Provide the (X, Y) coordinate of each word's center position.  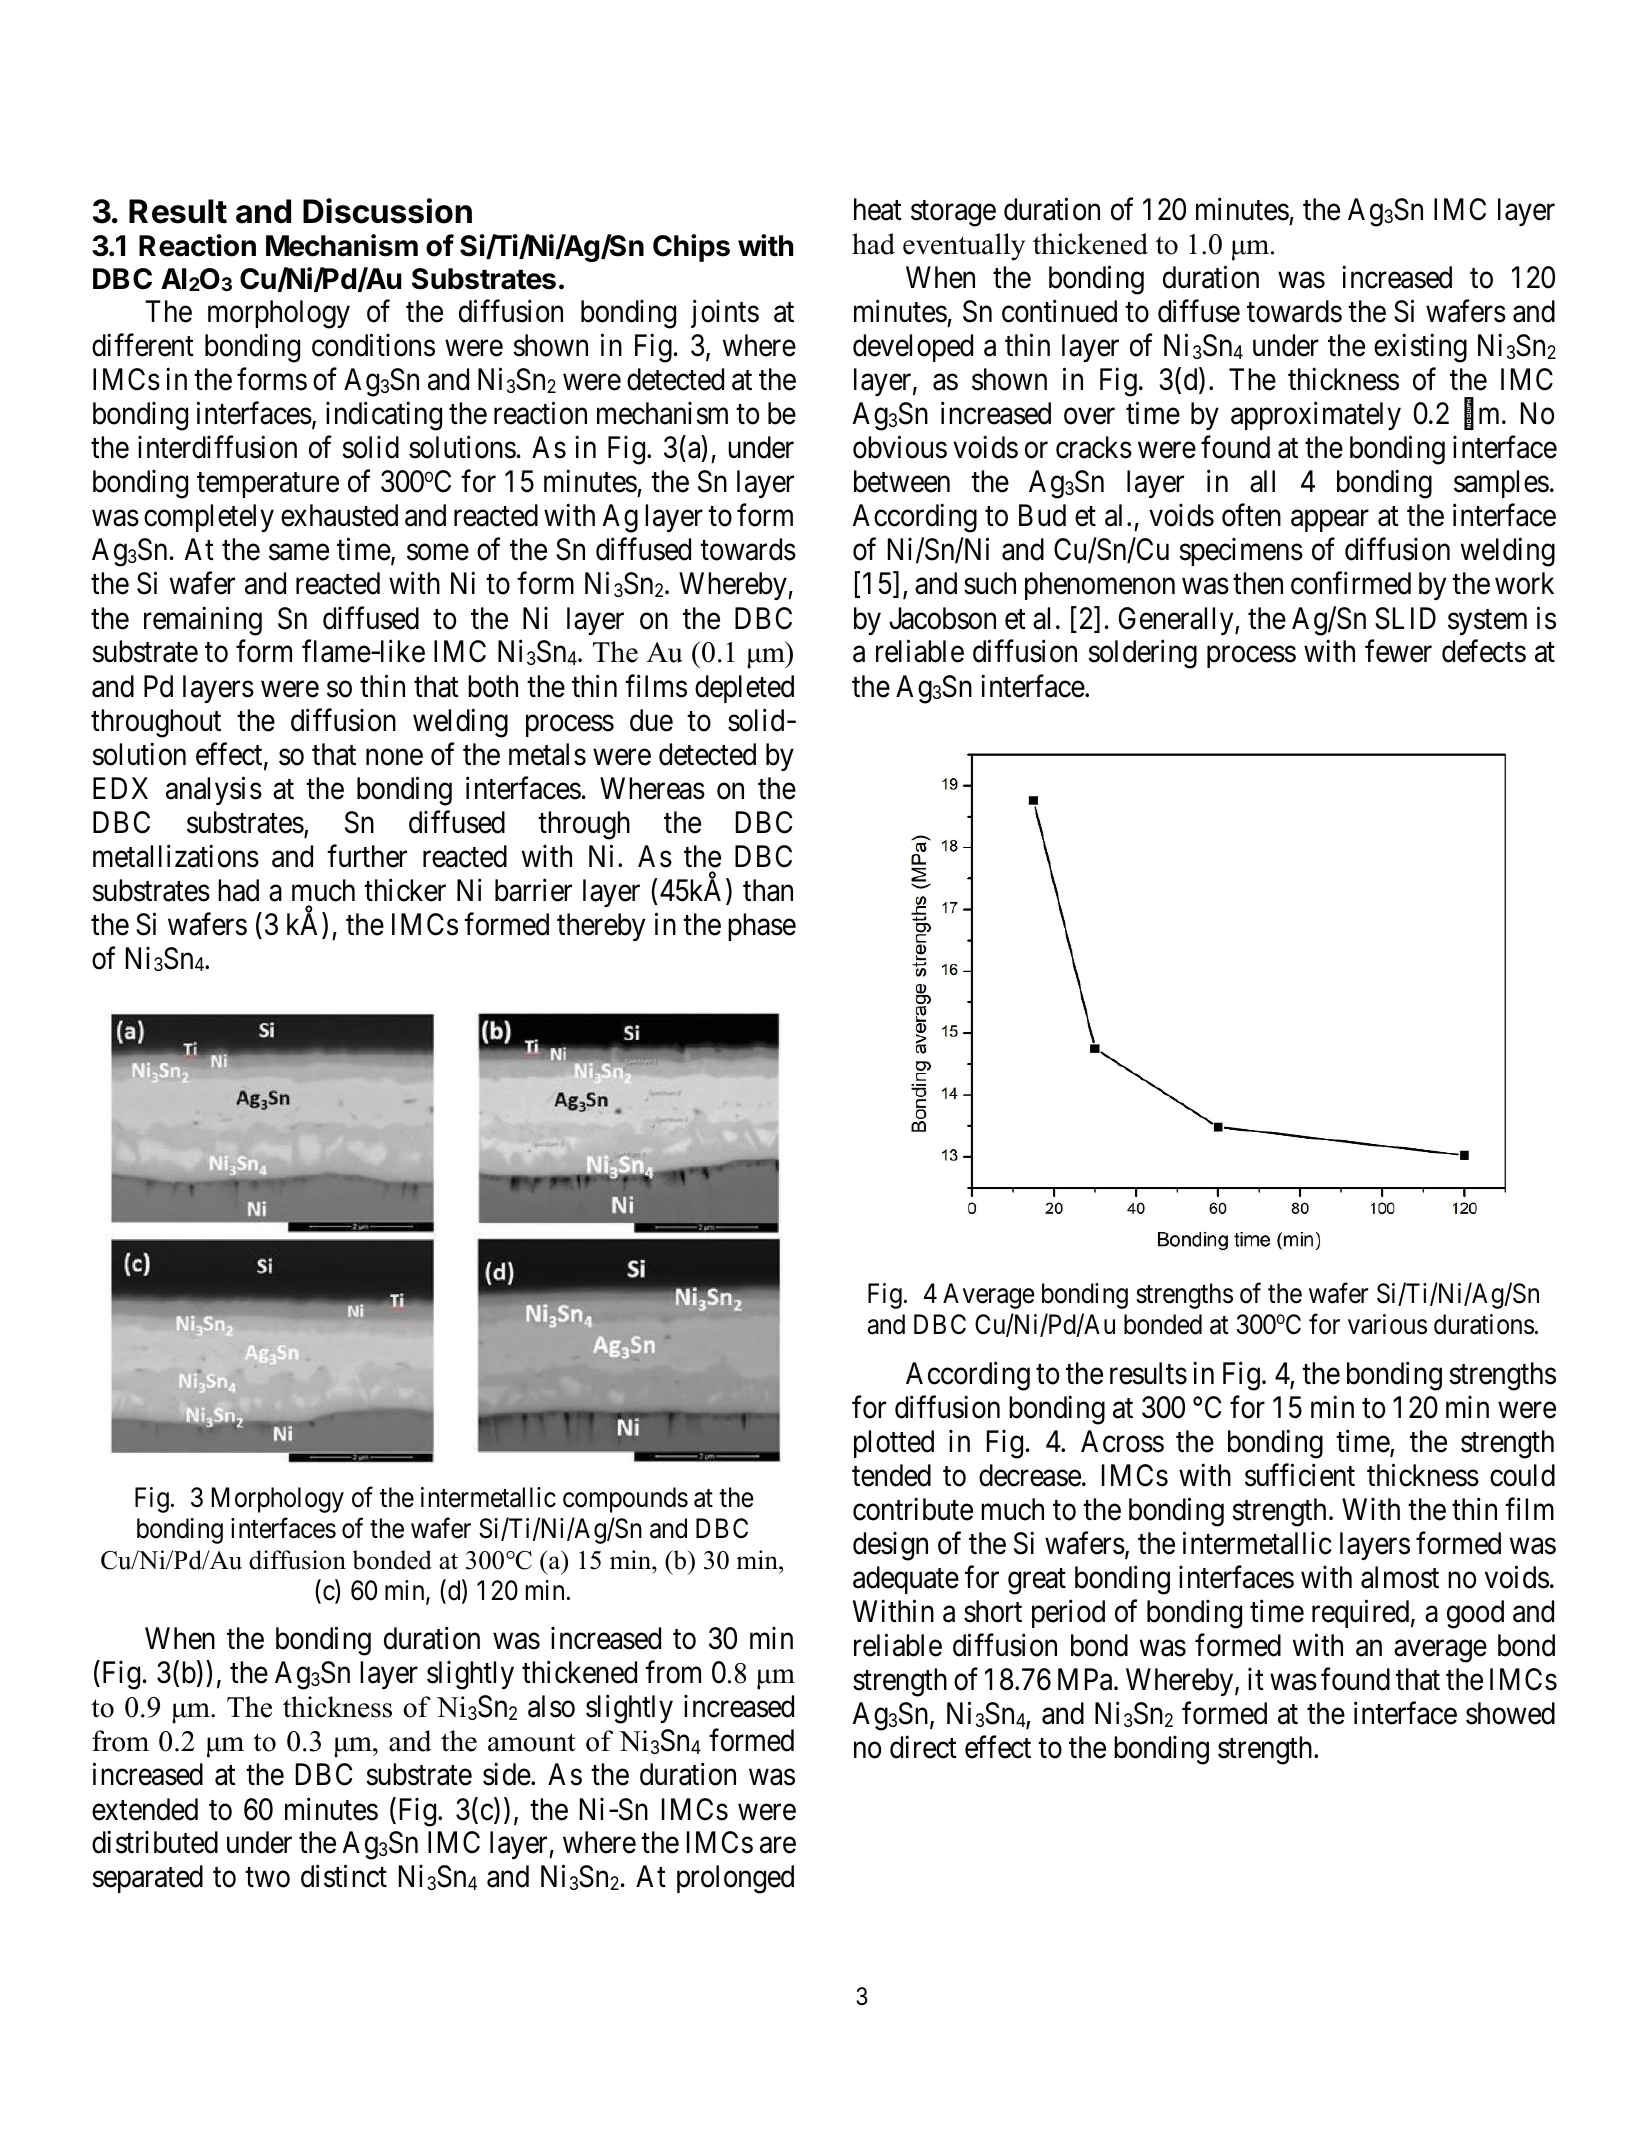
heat (878, 209)
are (778, 1846)
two (267, 1878)
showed (1510, 1713)
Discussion (387, 211)
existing (1420, 348)
